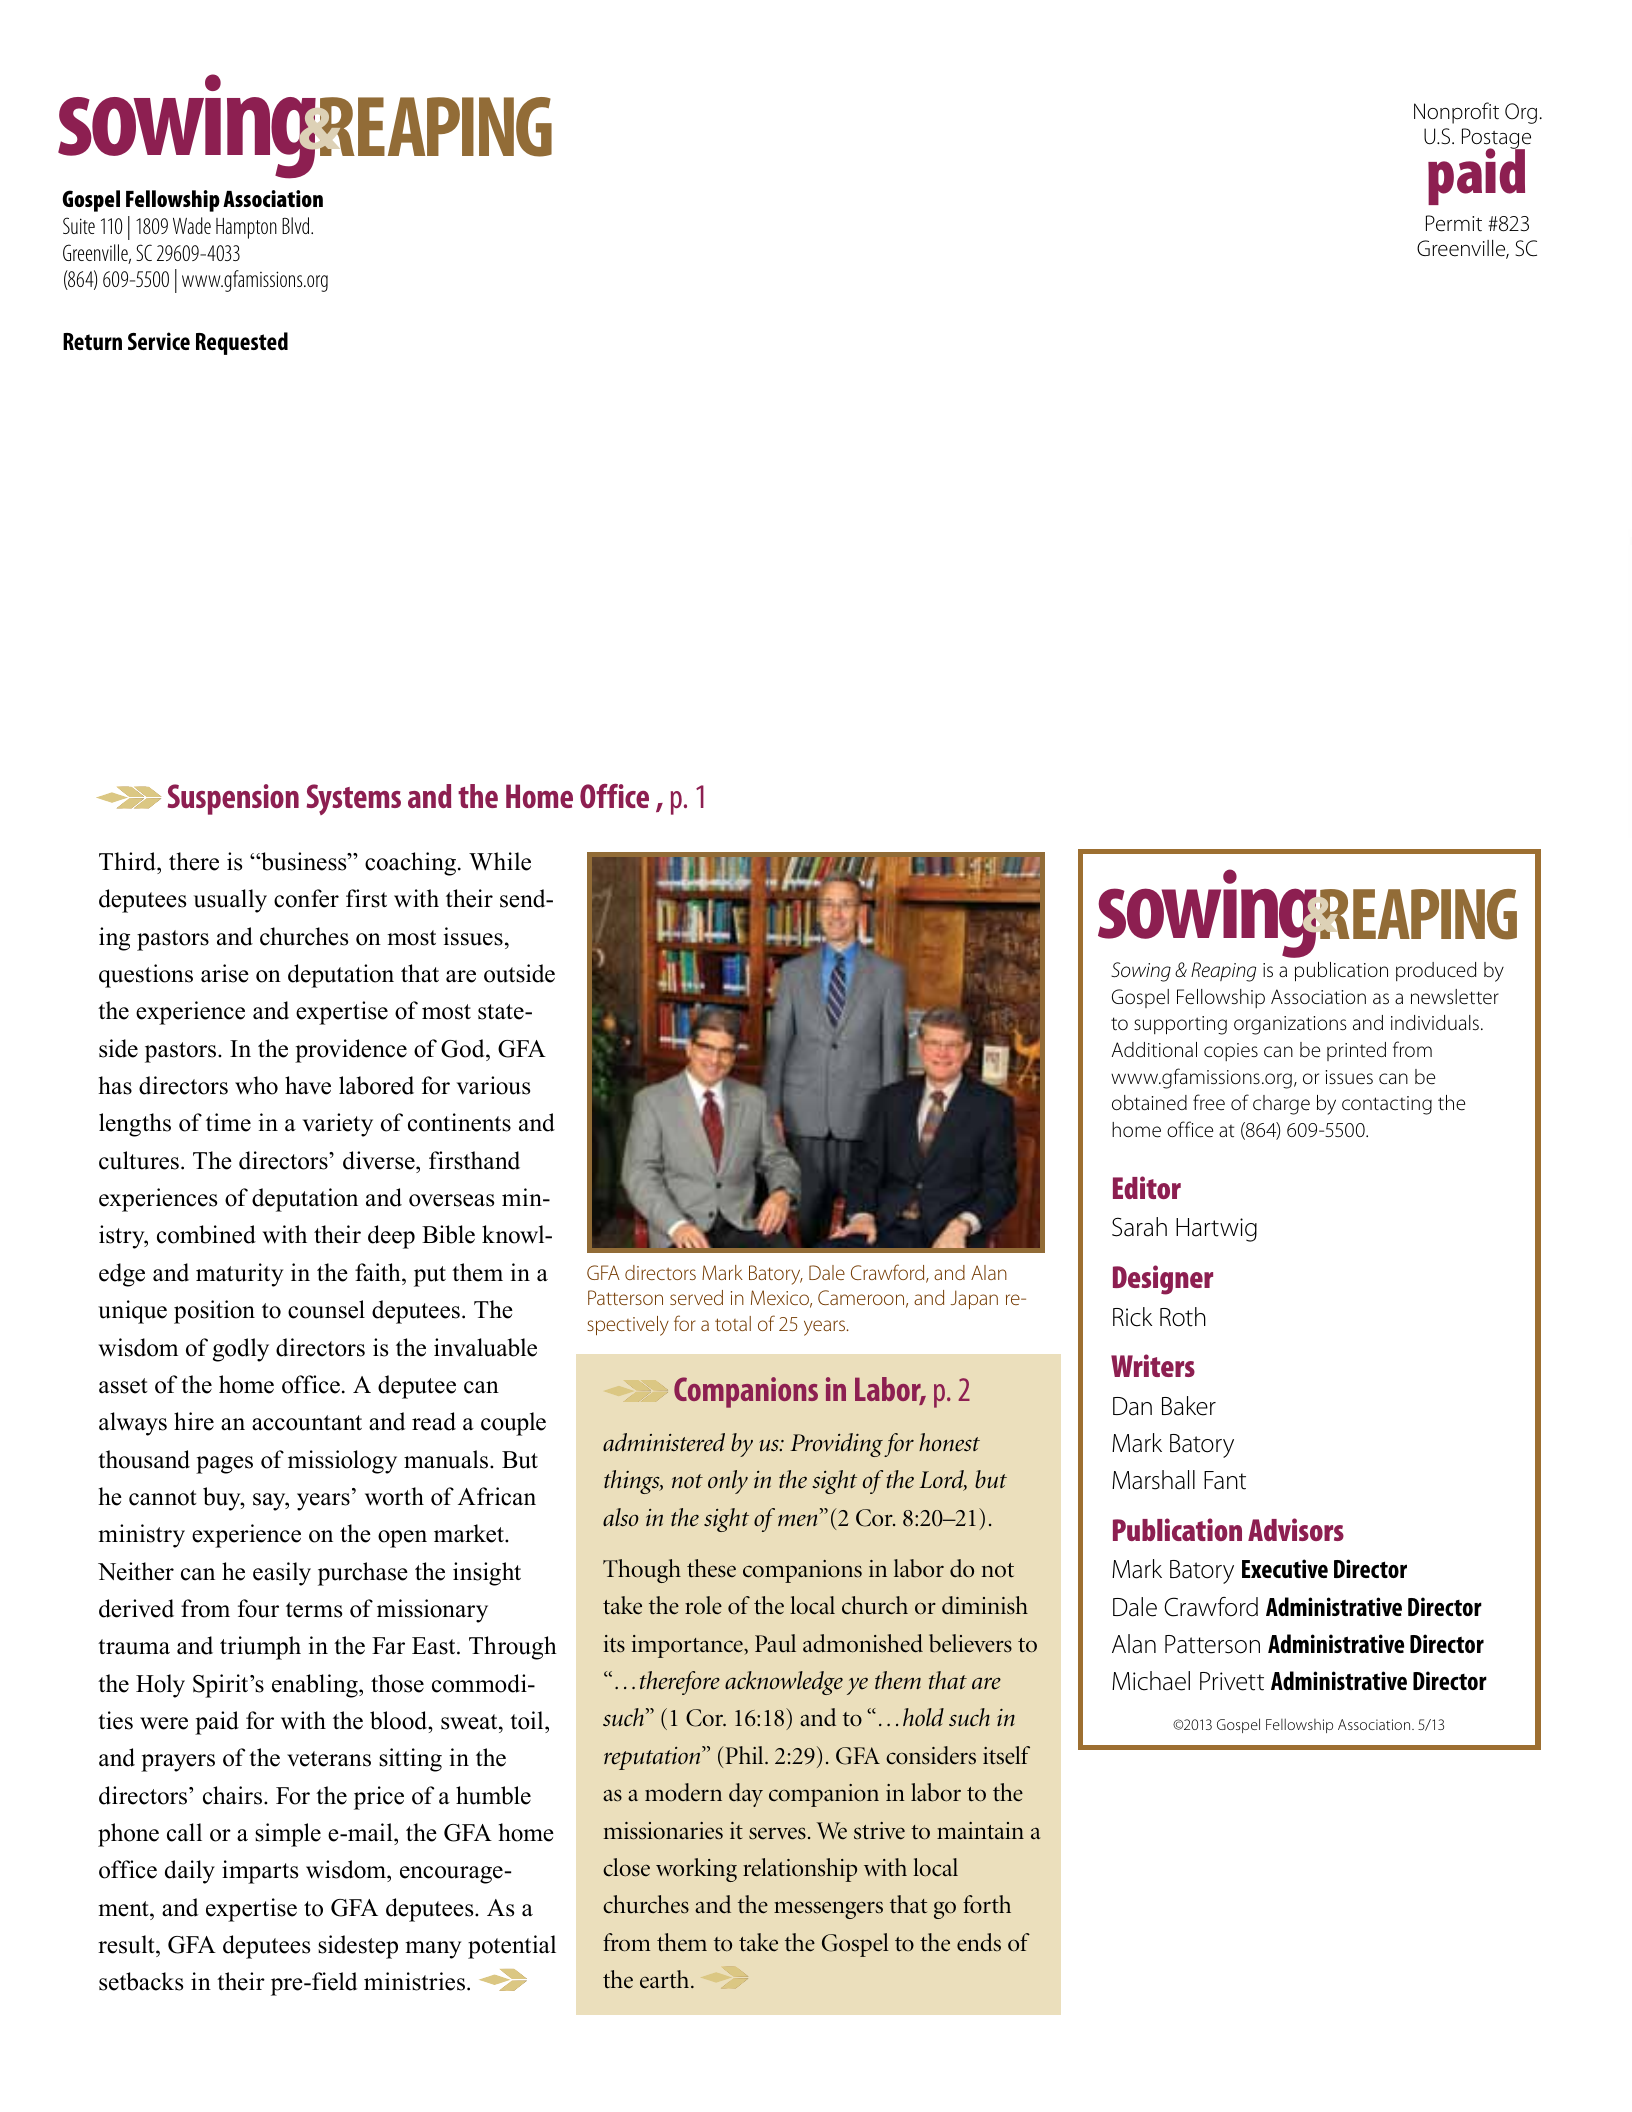 Image resolution: width=1632 pixels, height=2112 pixels. I want to click on various, so click(493, 1085).
